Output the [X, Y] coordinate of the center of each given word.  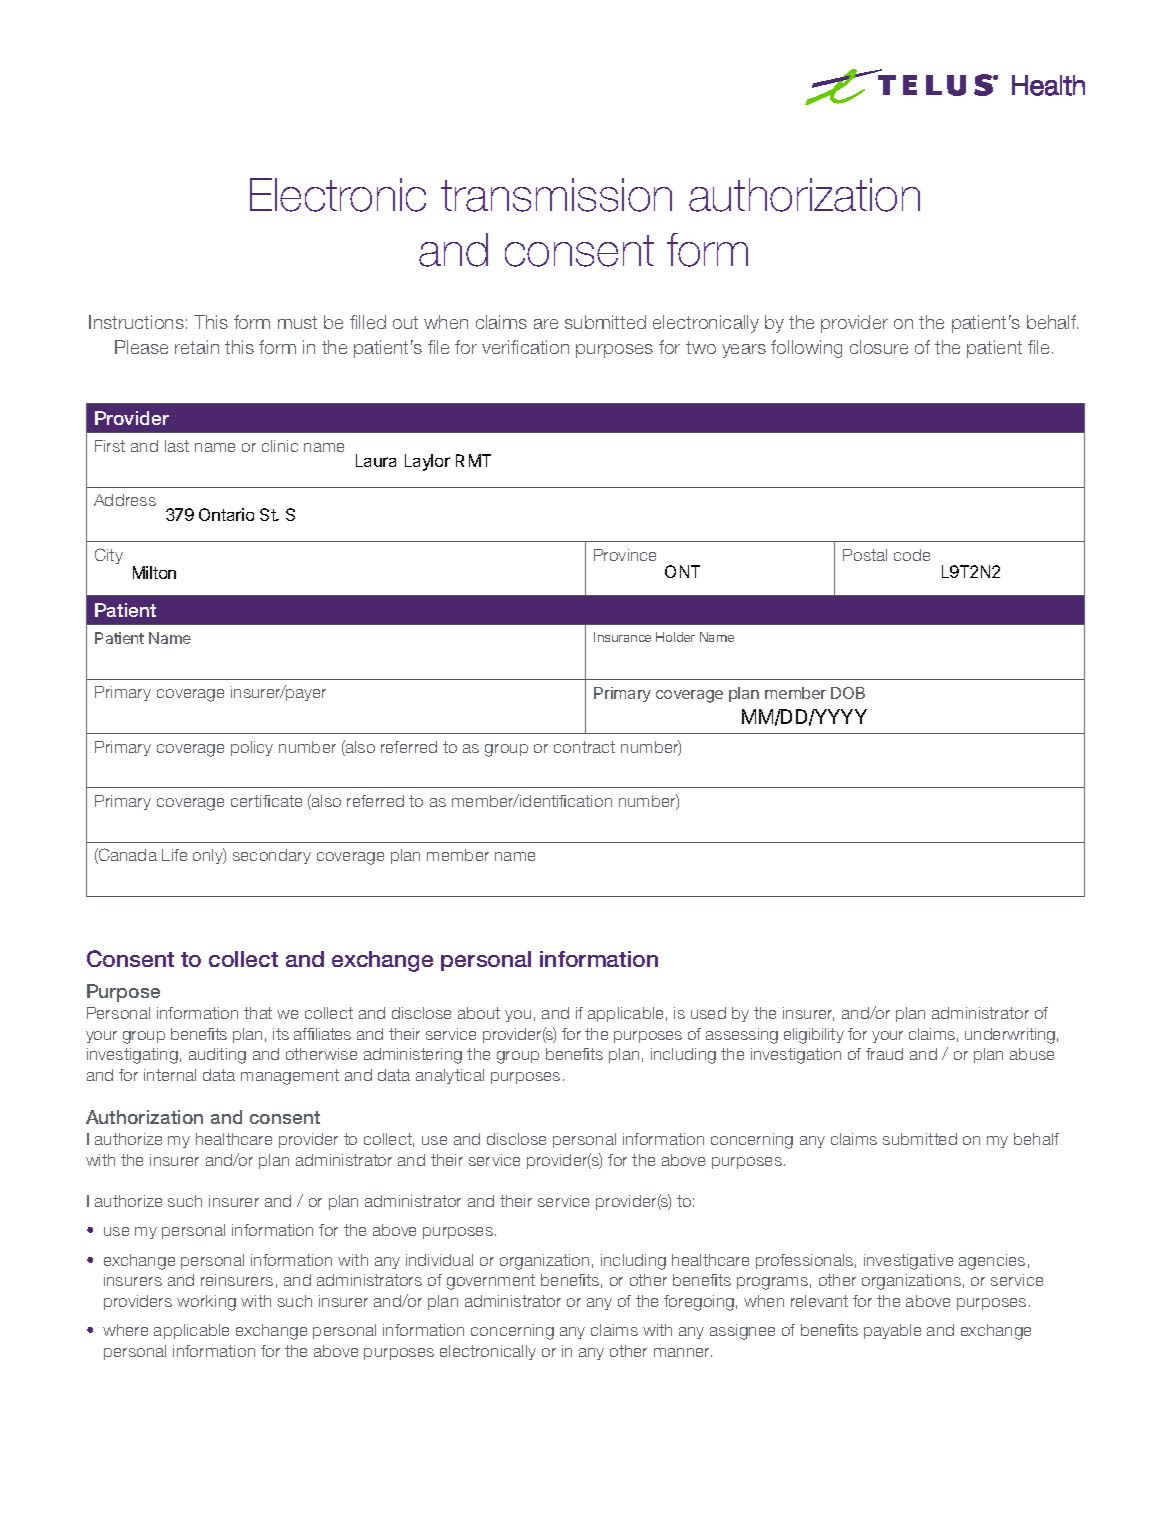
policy [252, 748]
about [479, 1013]
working [206, 1303]
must [297, 322]
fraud [884, 1054]
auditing [217, 1056]
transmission [556, 195]
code [912, 555]
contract [584, 747]
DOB [848, 693]
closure [879, 347]
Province [625, 555]
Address [125, 500]
